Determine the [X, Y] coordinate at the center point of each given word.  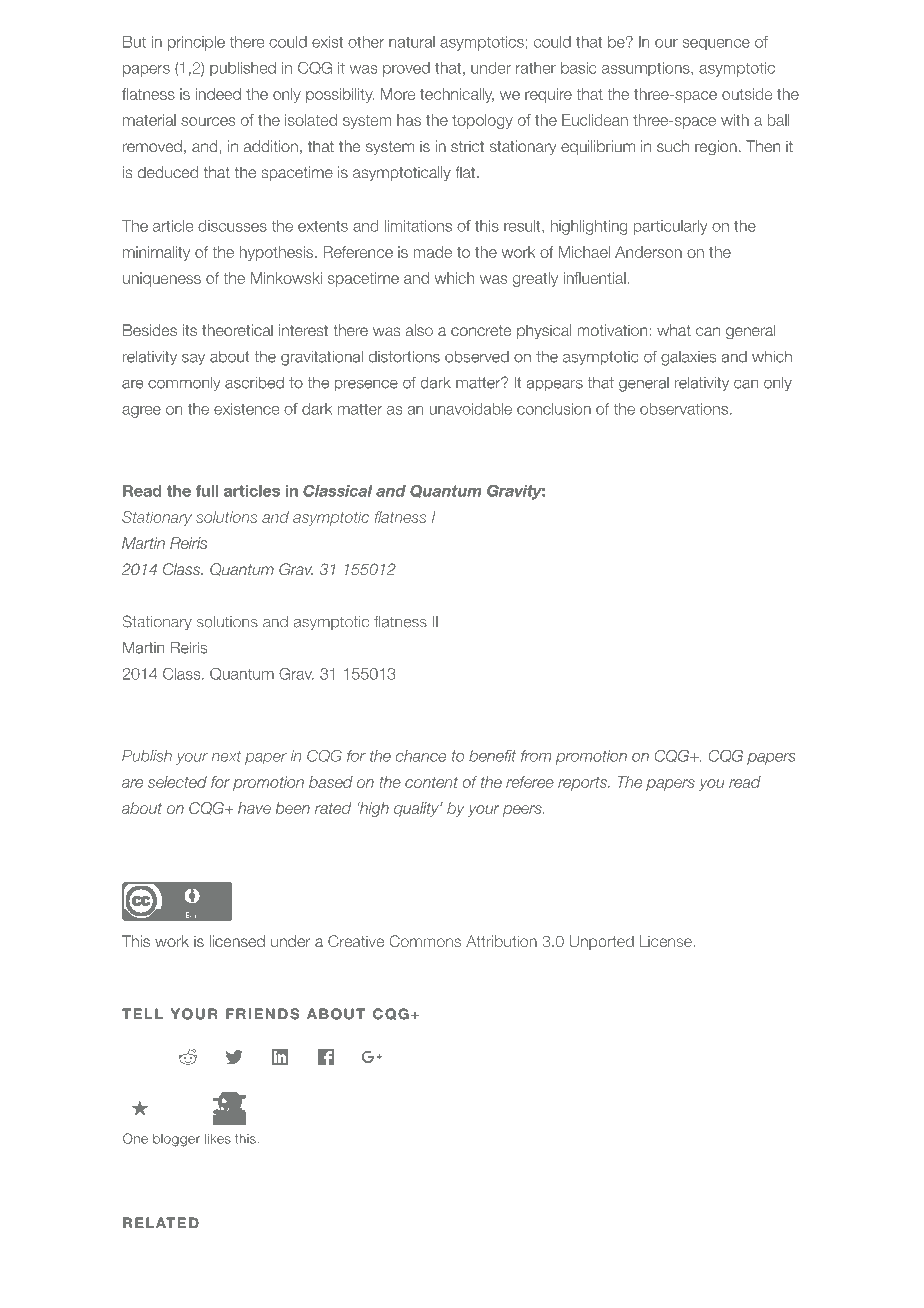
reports [583, 784]
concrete [481, 330]
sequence [716, 45]
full [207, 491]
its [190, 330]
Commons [425, 941]
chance [421, 756]
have [254, 808]
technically [457, 95]
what [674, 330]
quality [417, 809]
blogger [176, 1140]
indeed [218, 94]
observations [684, 409]
